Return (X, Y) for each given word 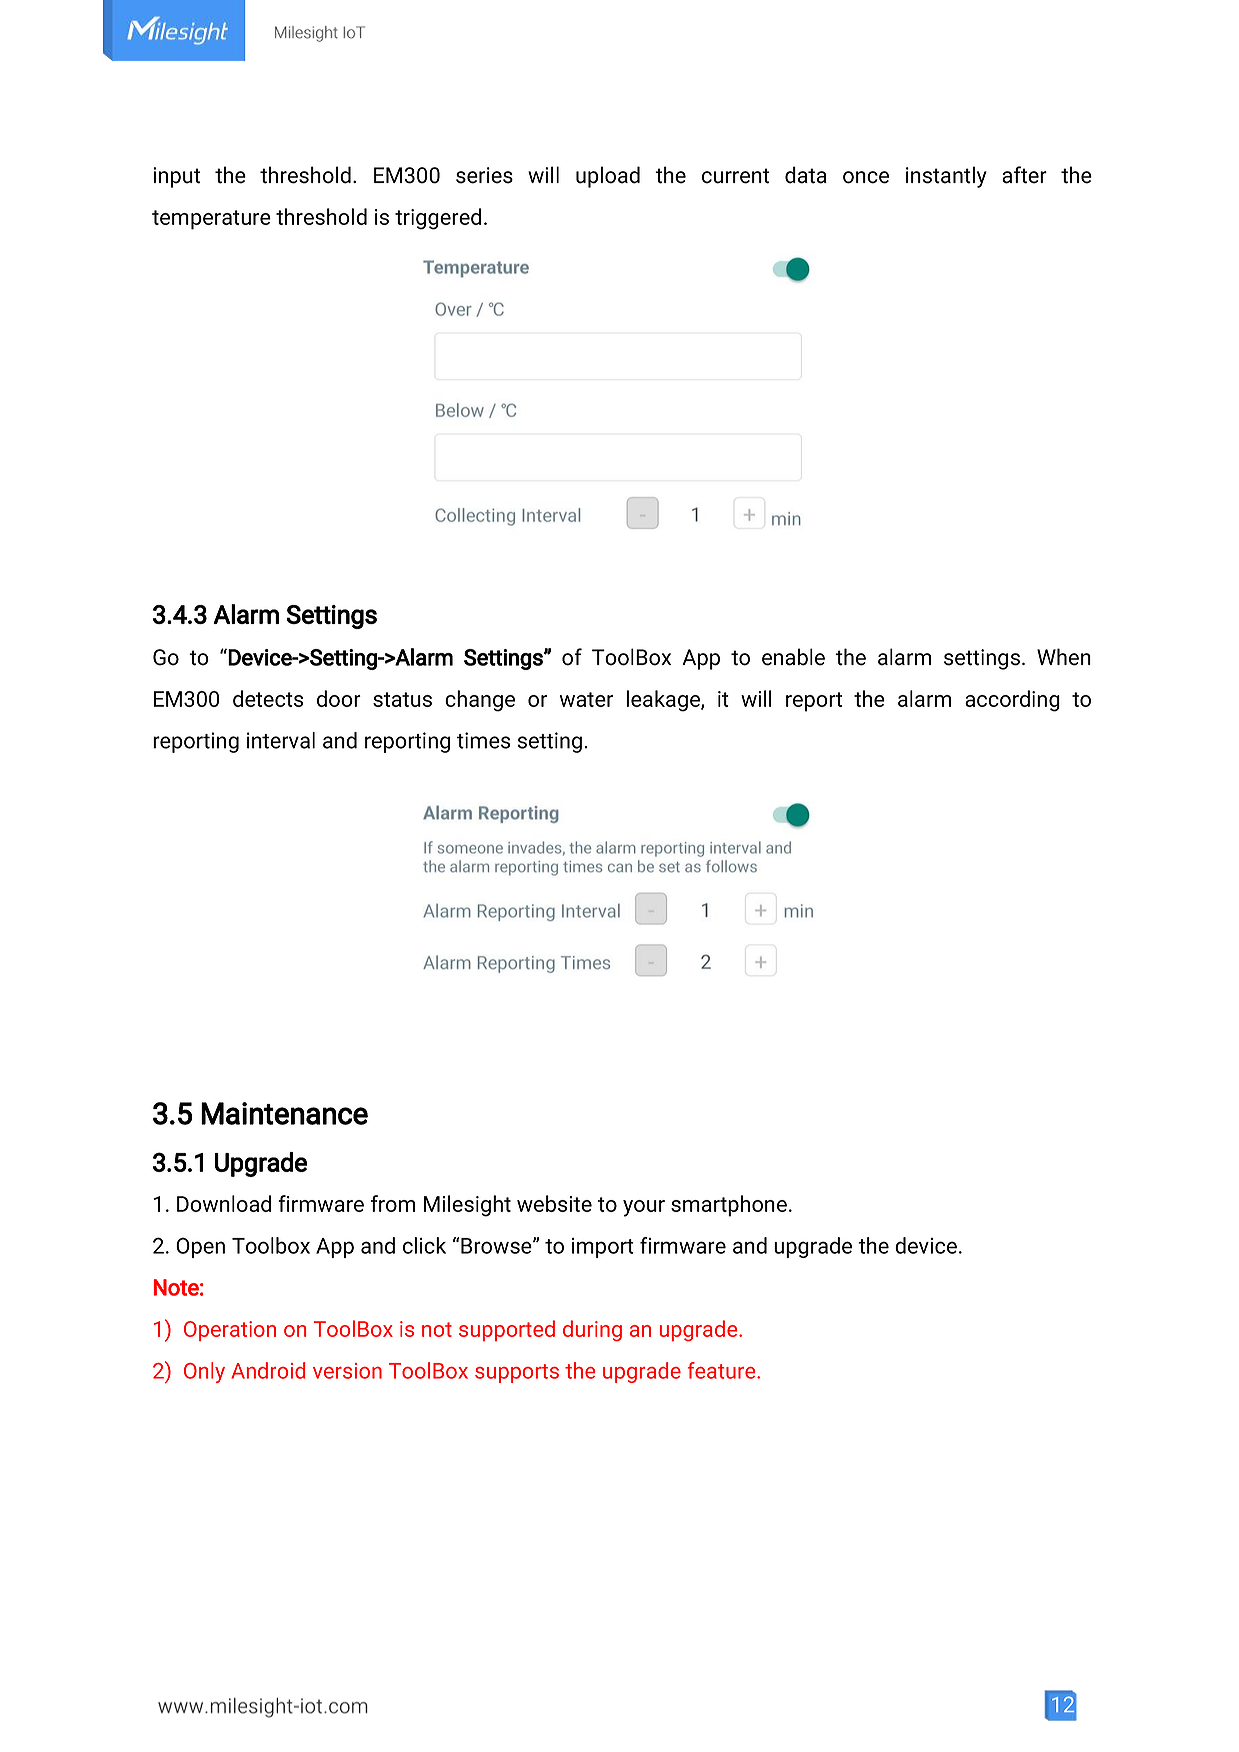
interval (281, 740)
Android (268, 1370)
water (586, 699)
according (1012, 701)
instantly (946, 177)
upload (608, 177)
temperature (211, 220)
